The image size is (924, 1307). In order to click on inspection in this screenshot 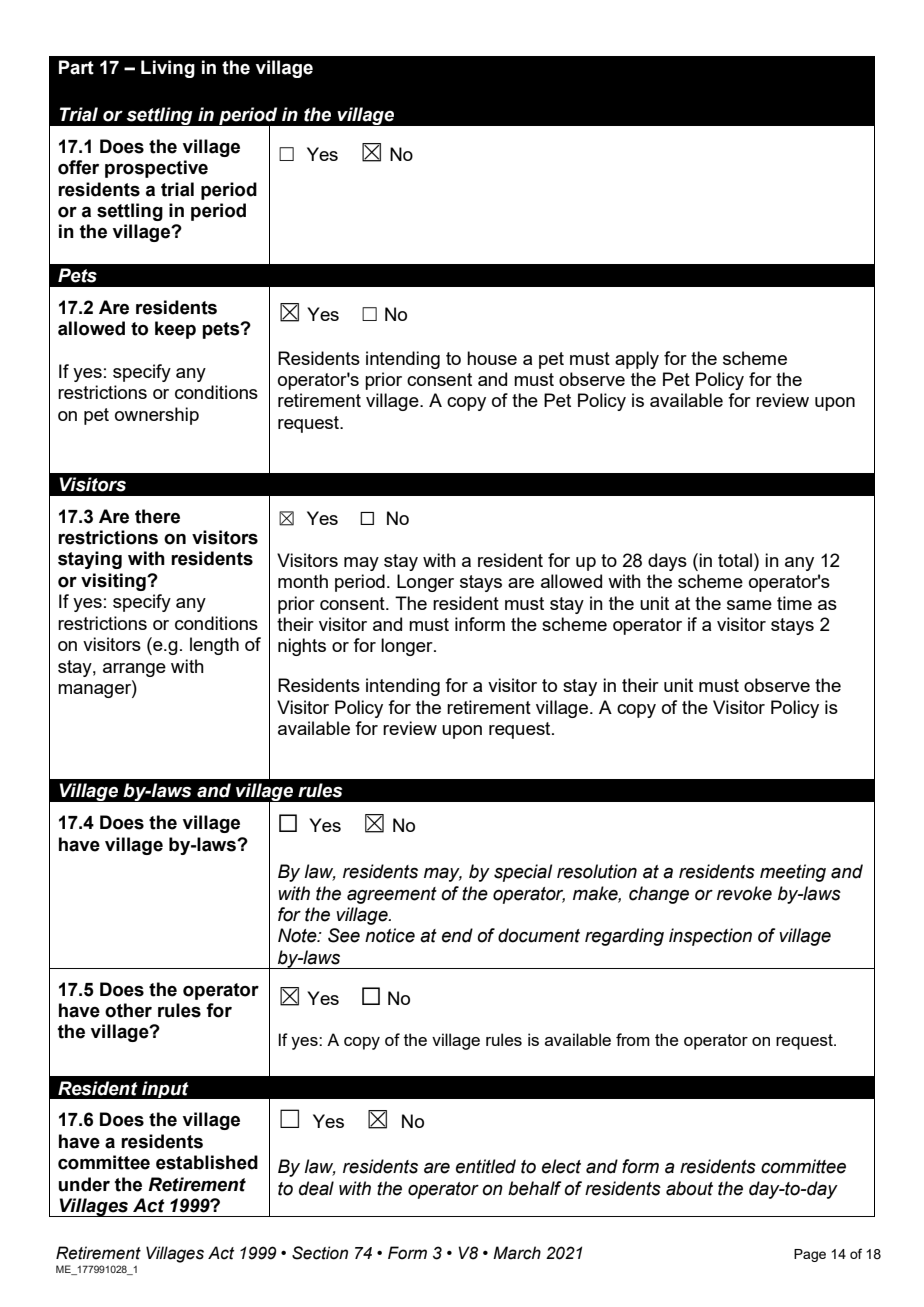, I will do `click(710, 937)`.
